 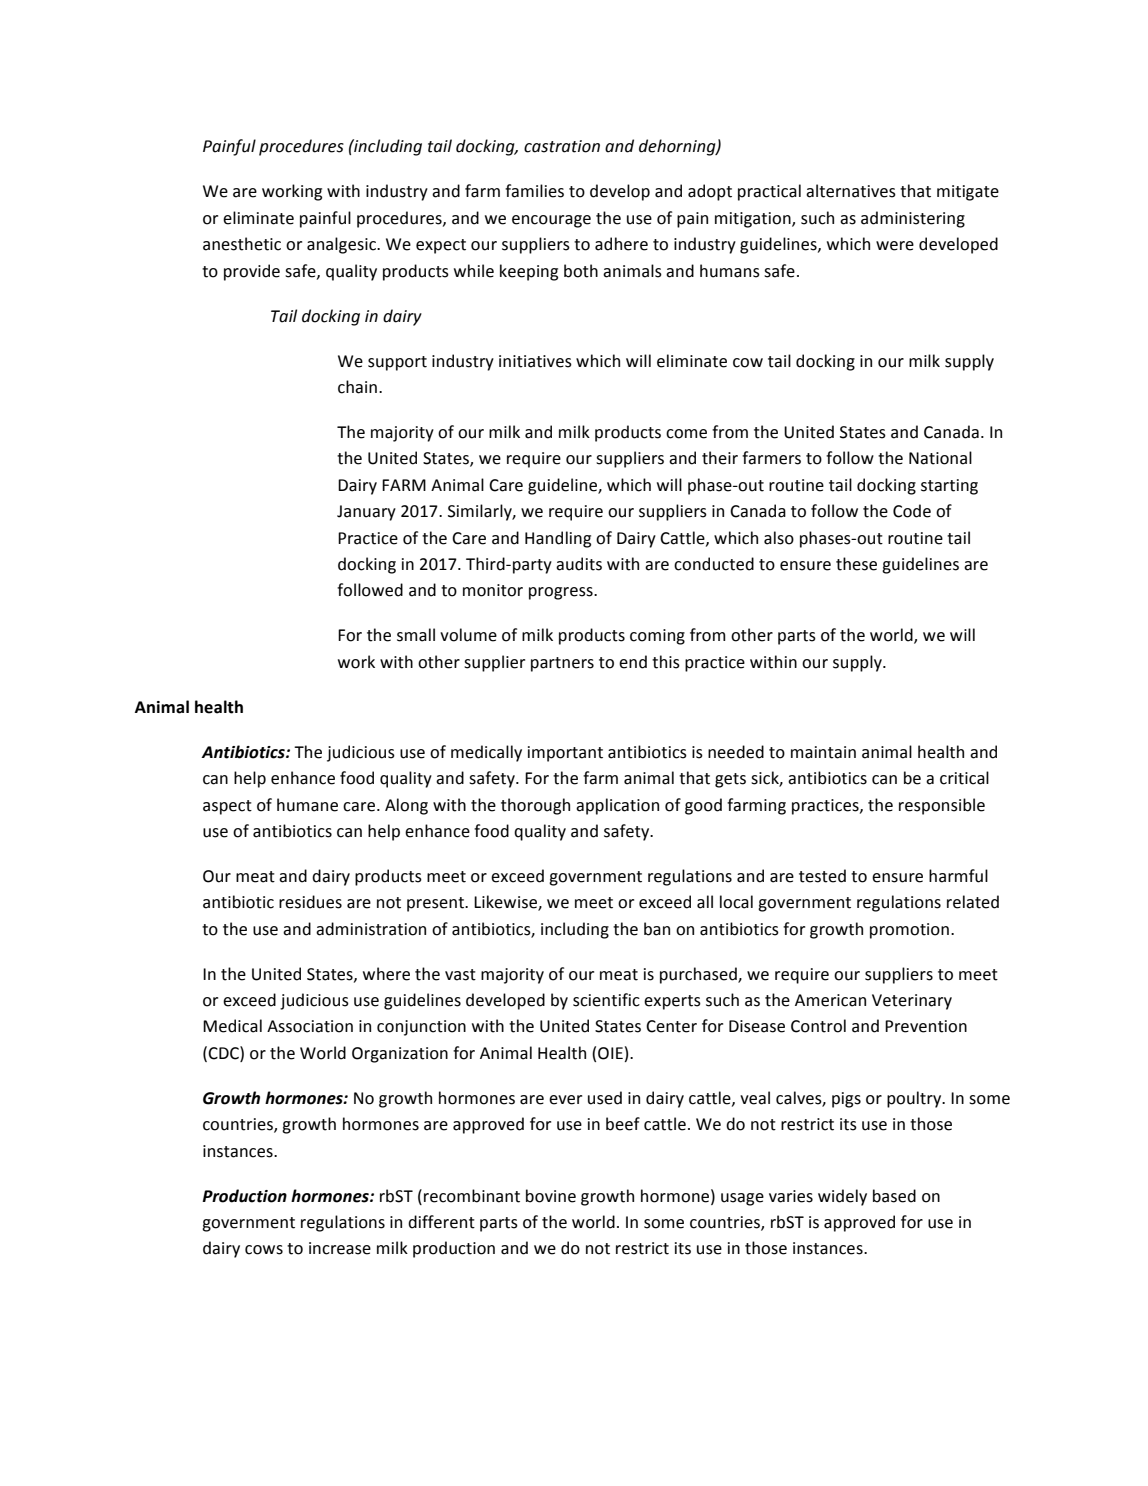 What do you see at coordinates (342, 245) in the document?
I see `analgesic` at bounding box center [342, 245].
